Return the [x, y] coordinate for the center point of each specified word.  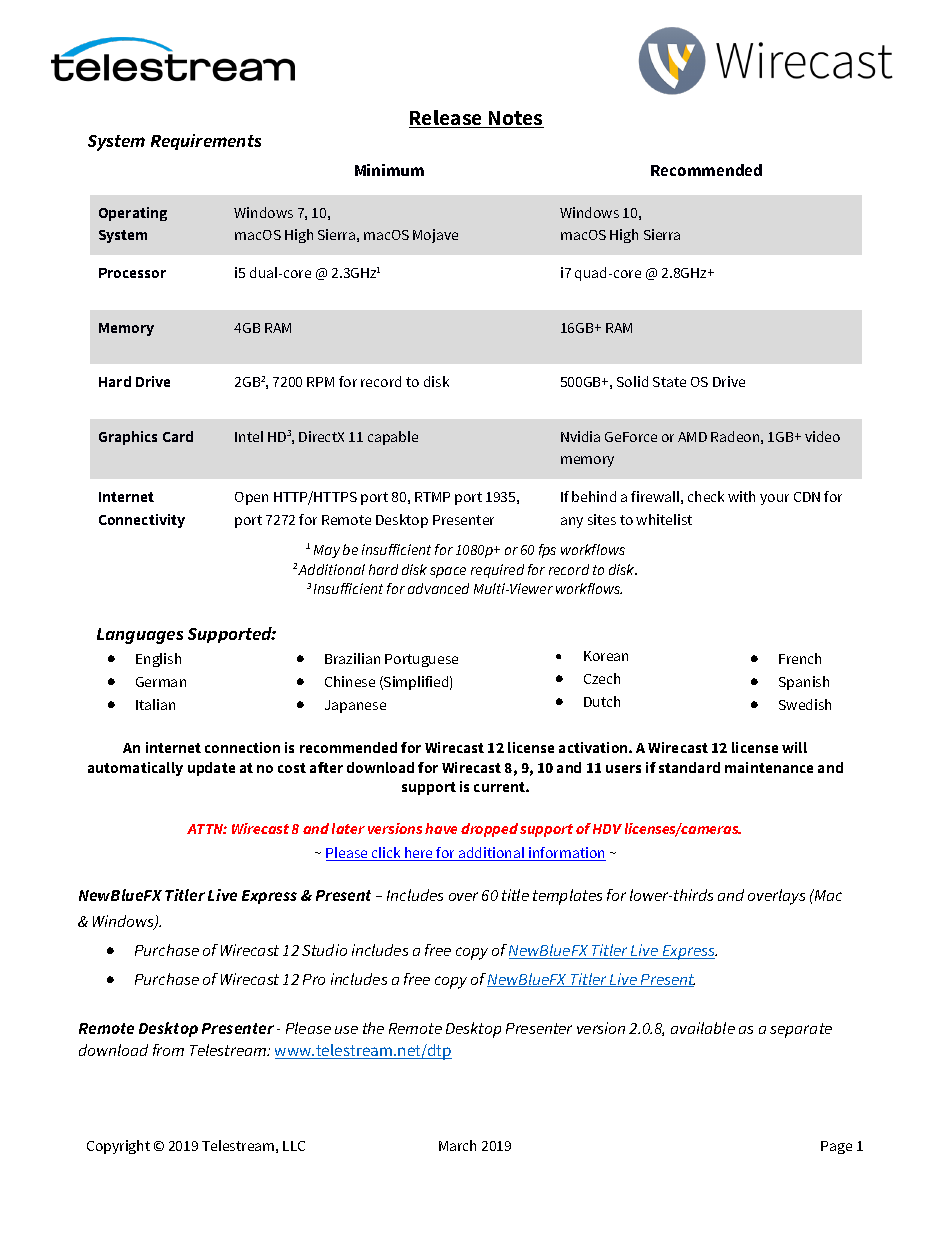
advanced [438, 588]
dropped [489, 830]
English [158, 660]
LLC [294, 1146]
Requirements [206, 142]
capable [393, 438]
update [211, 769]
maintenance [769, 767]
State [669, 382]
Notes [515, 119]
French [800, 658]
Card [178, 436]
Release [447, 119]
